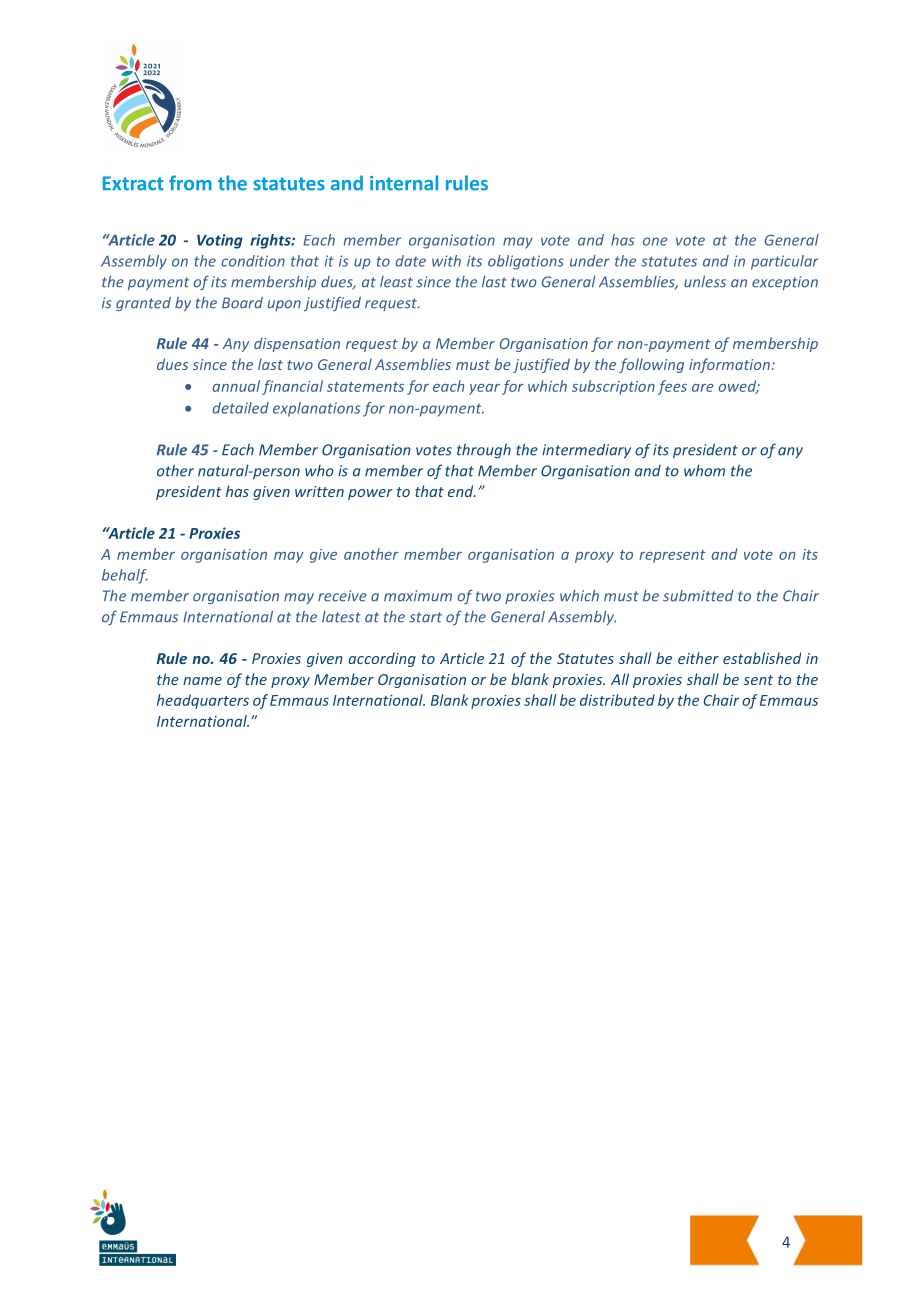  Describe the element at coordinates (655, 241) in the screenshot. I see `one` at that location.
